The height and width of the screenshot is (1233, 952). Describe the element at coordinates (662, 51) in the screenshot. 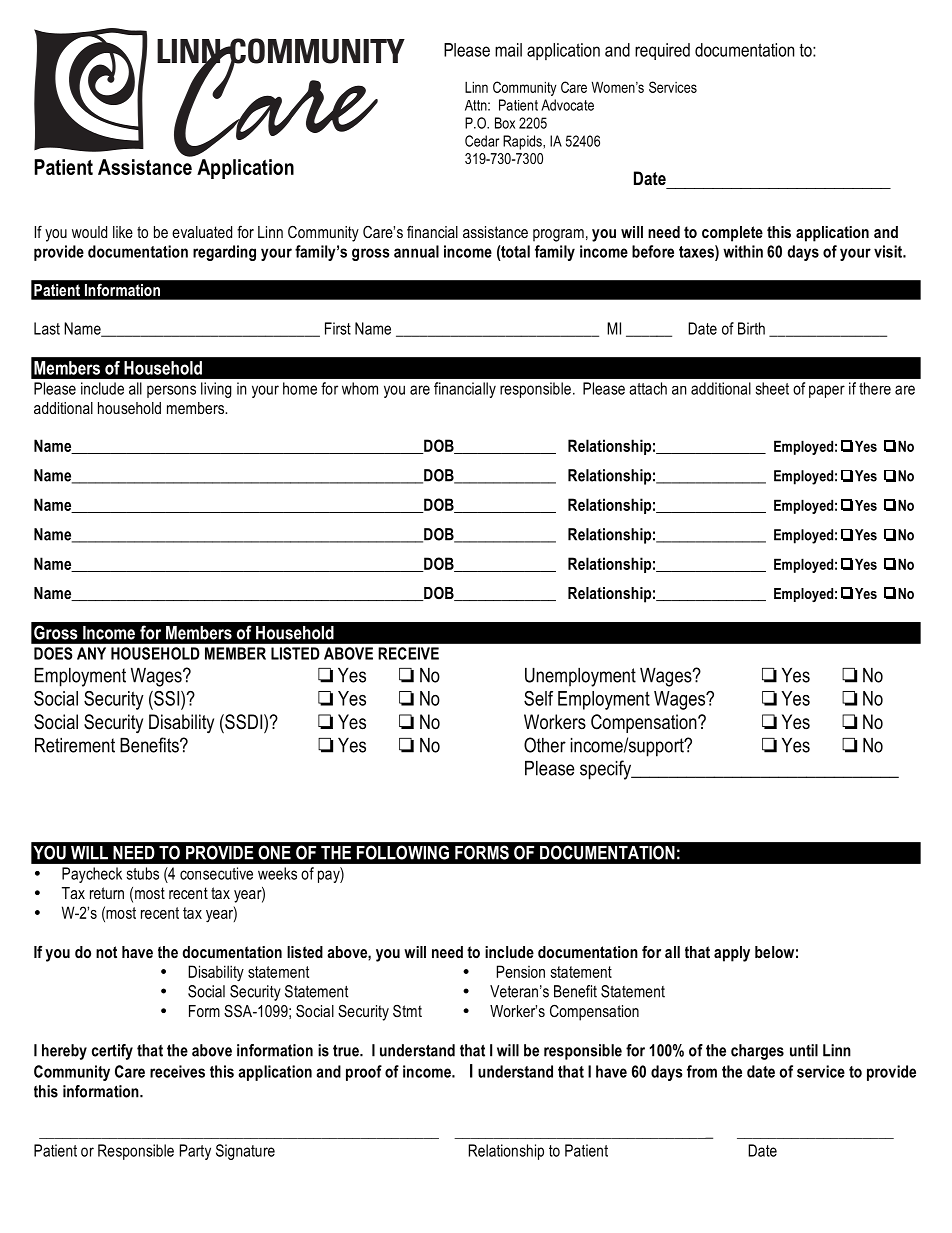

I see `required` at that location.
